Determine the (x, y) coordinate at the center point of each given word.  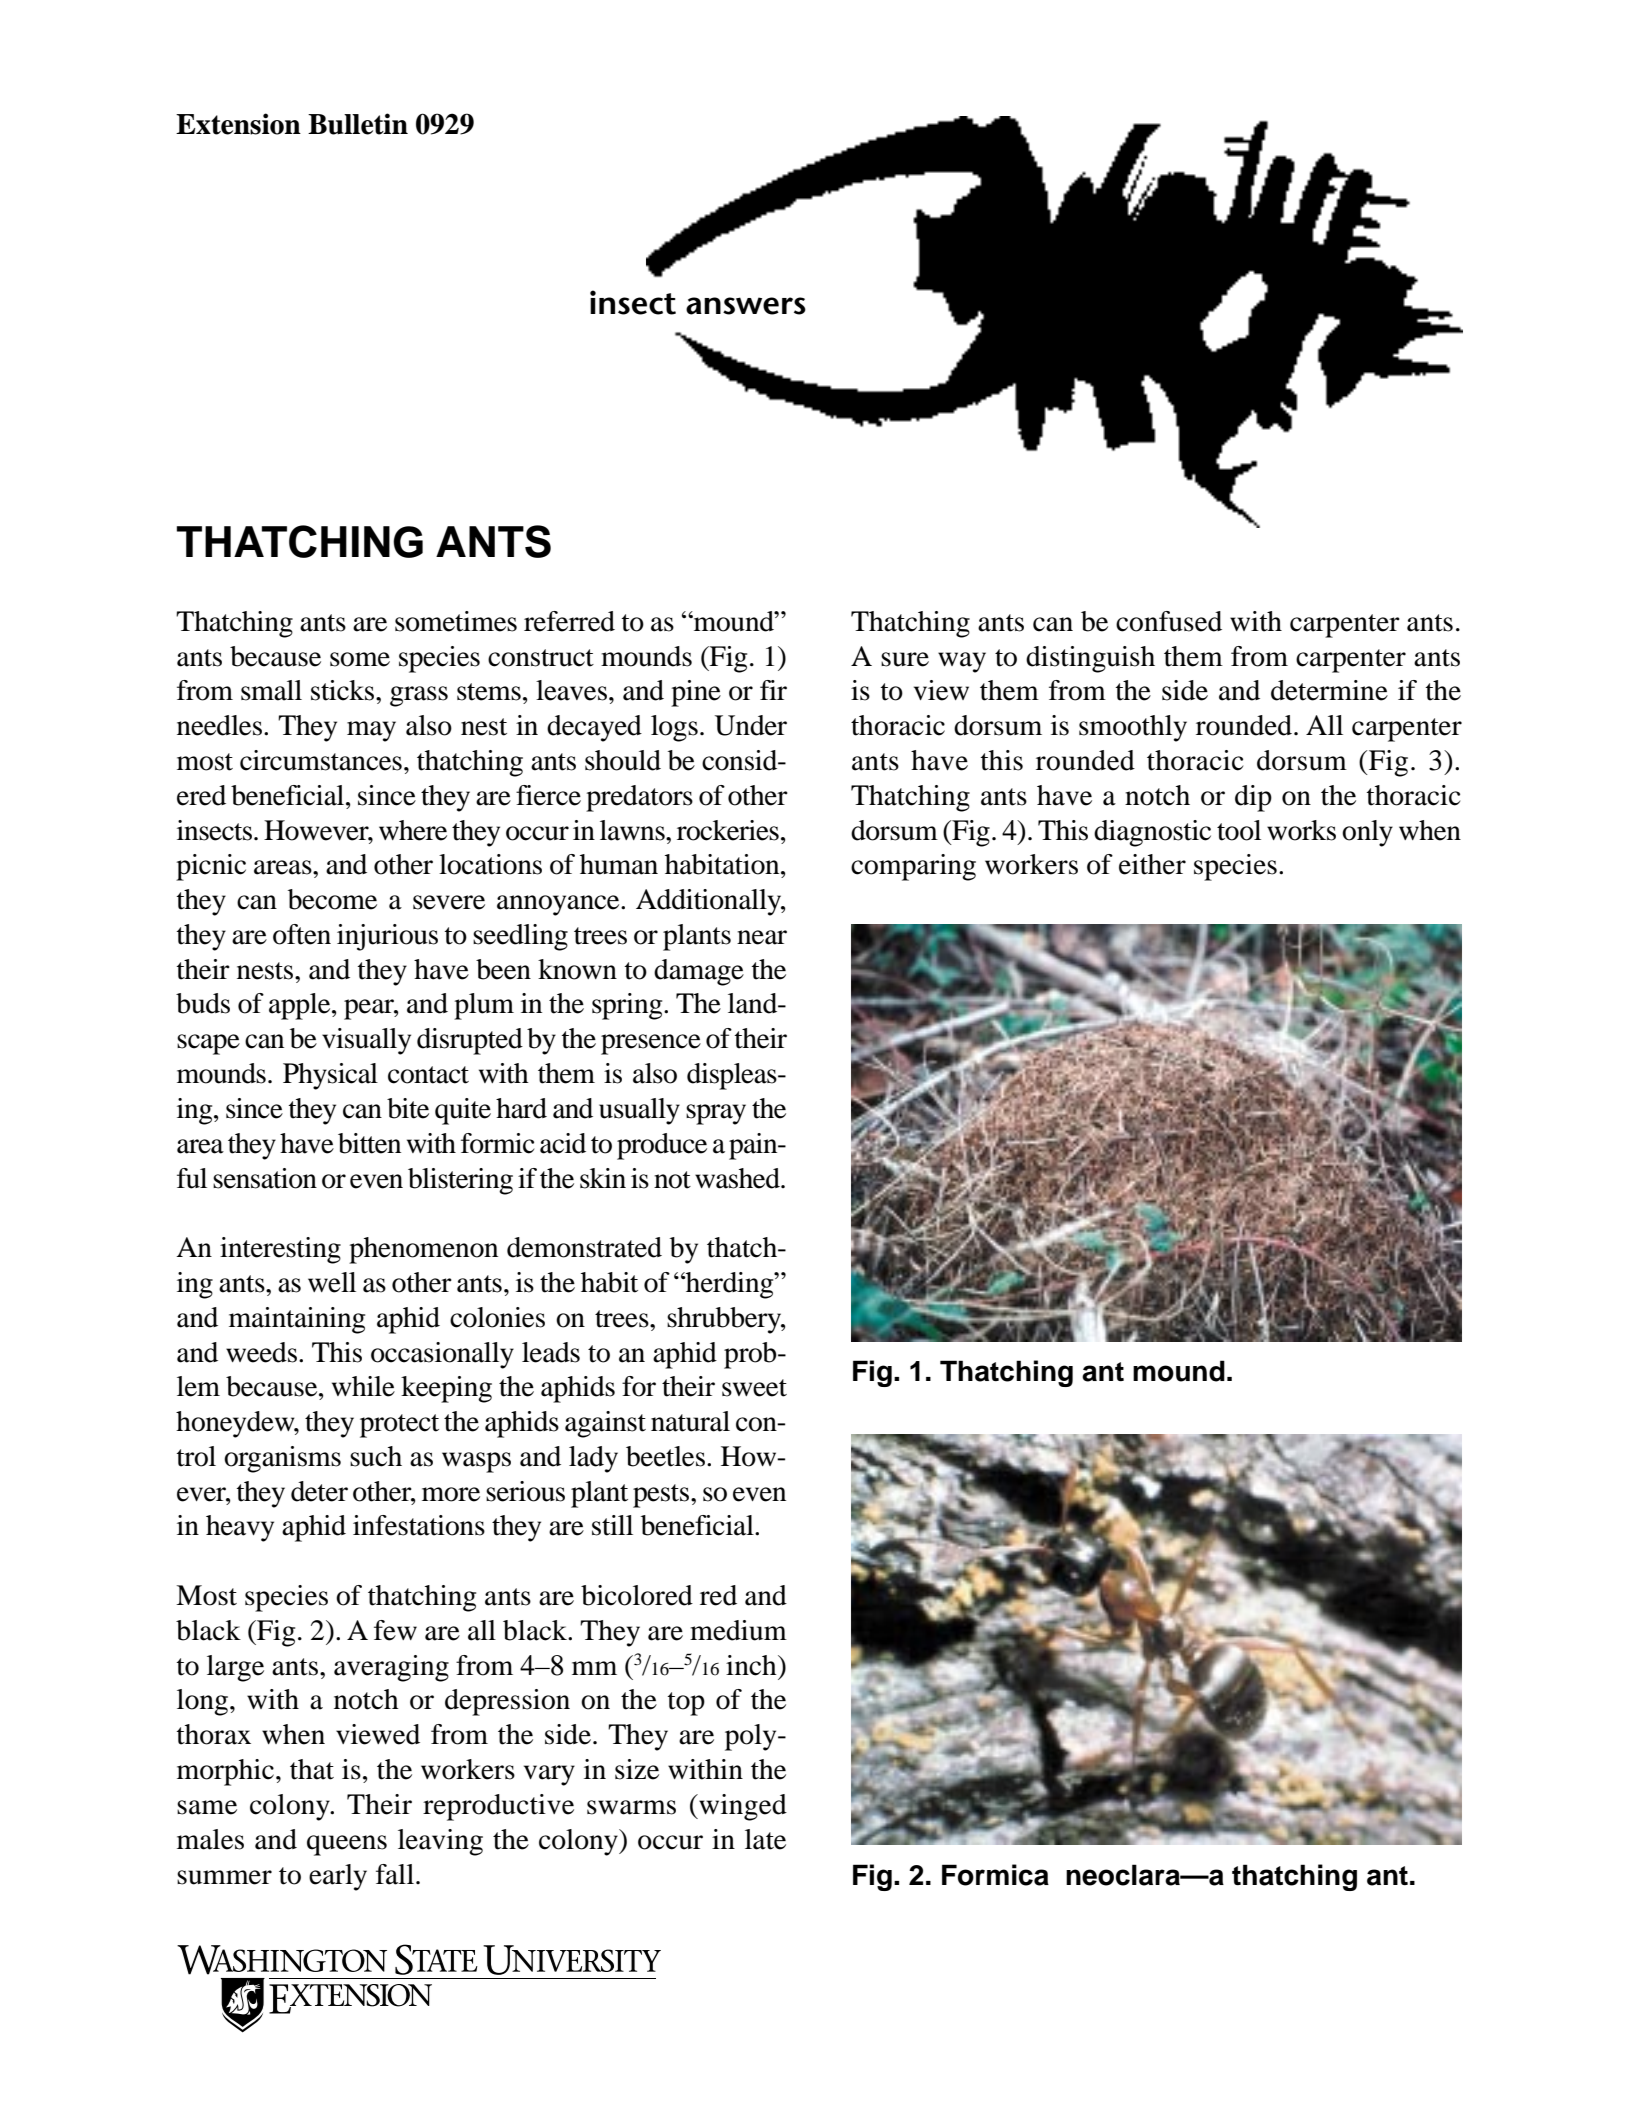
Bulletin (358, 124)
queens (347, 1845)
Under (751, 725)
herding (730, 1285)
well (332, 1282)
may (371, 731)
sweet (754, 1388)
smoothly (1133, 728)
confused (1169, 621)
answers (746, 306)
